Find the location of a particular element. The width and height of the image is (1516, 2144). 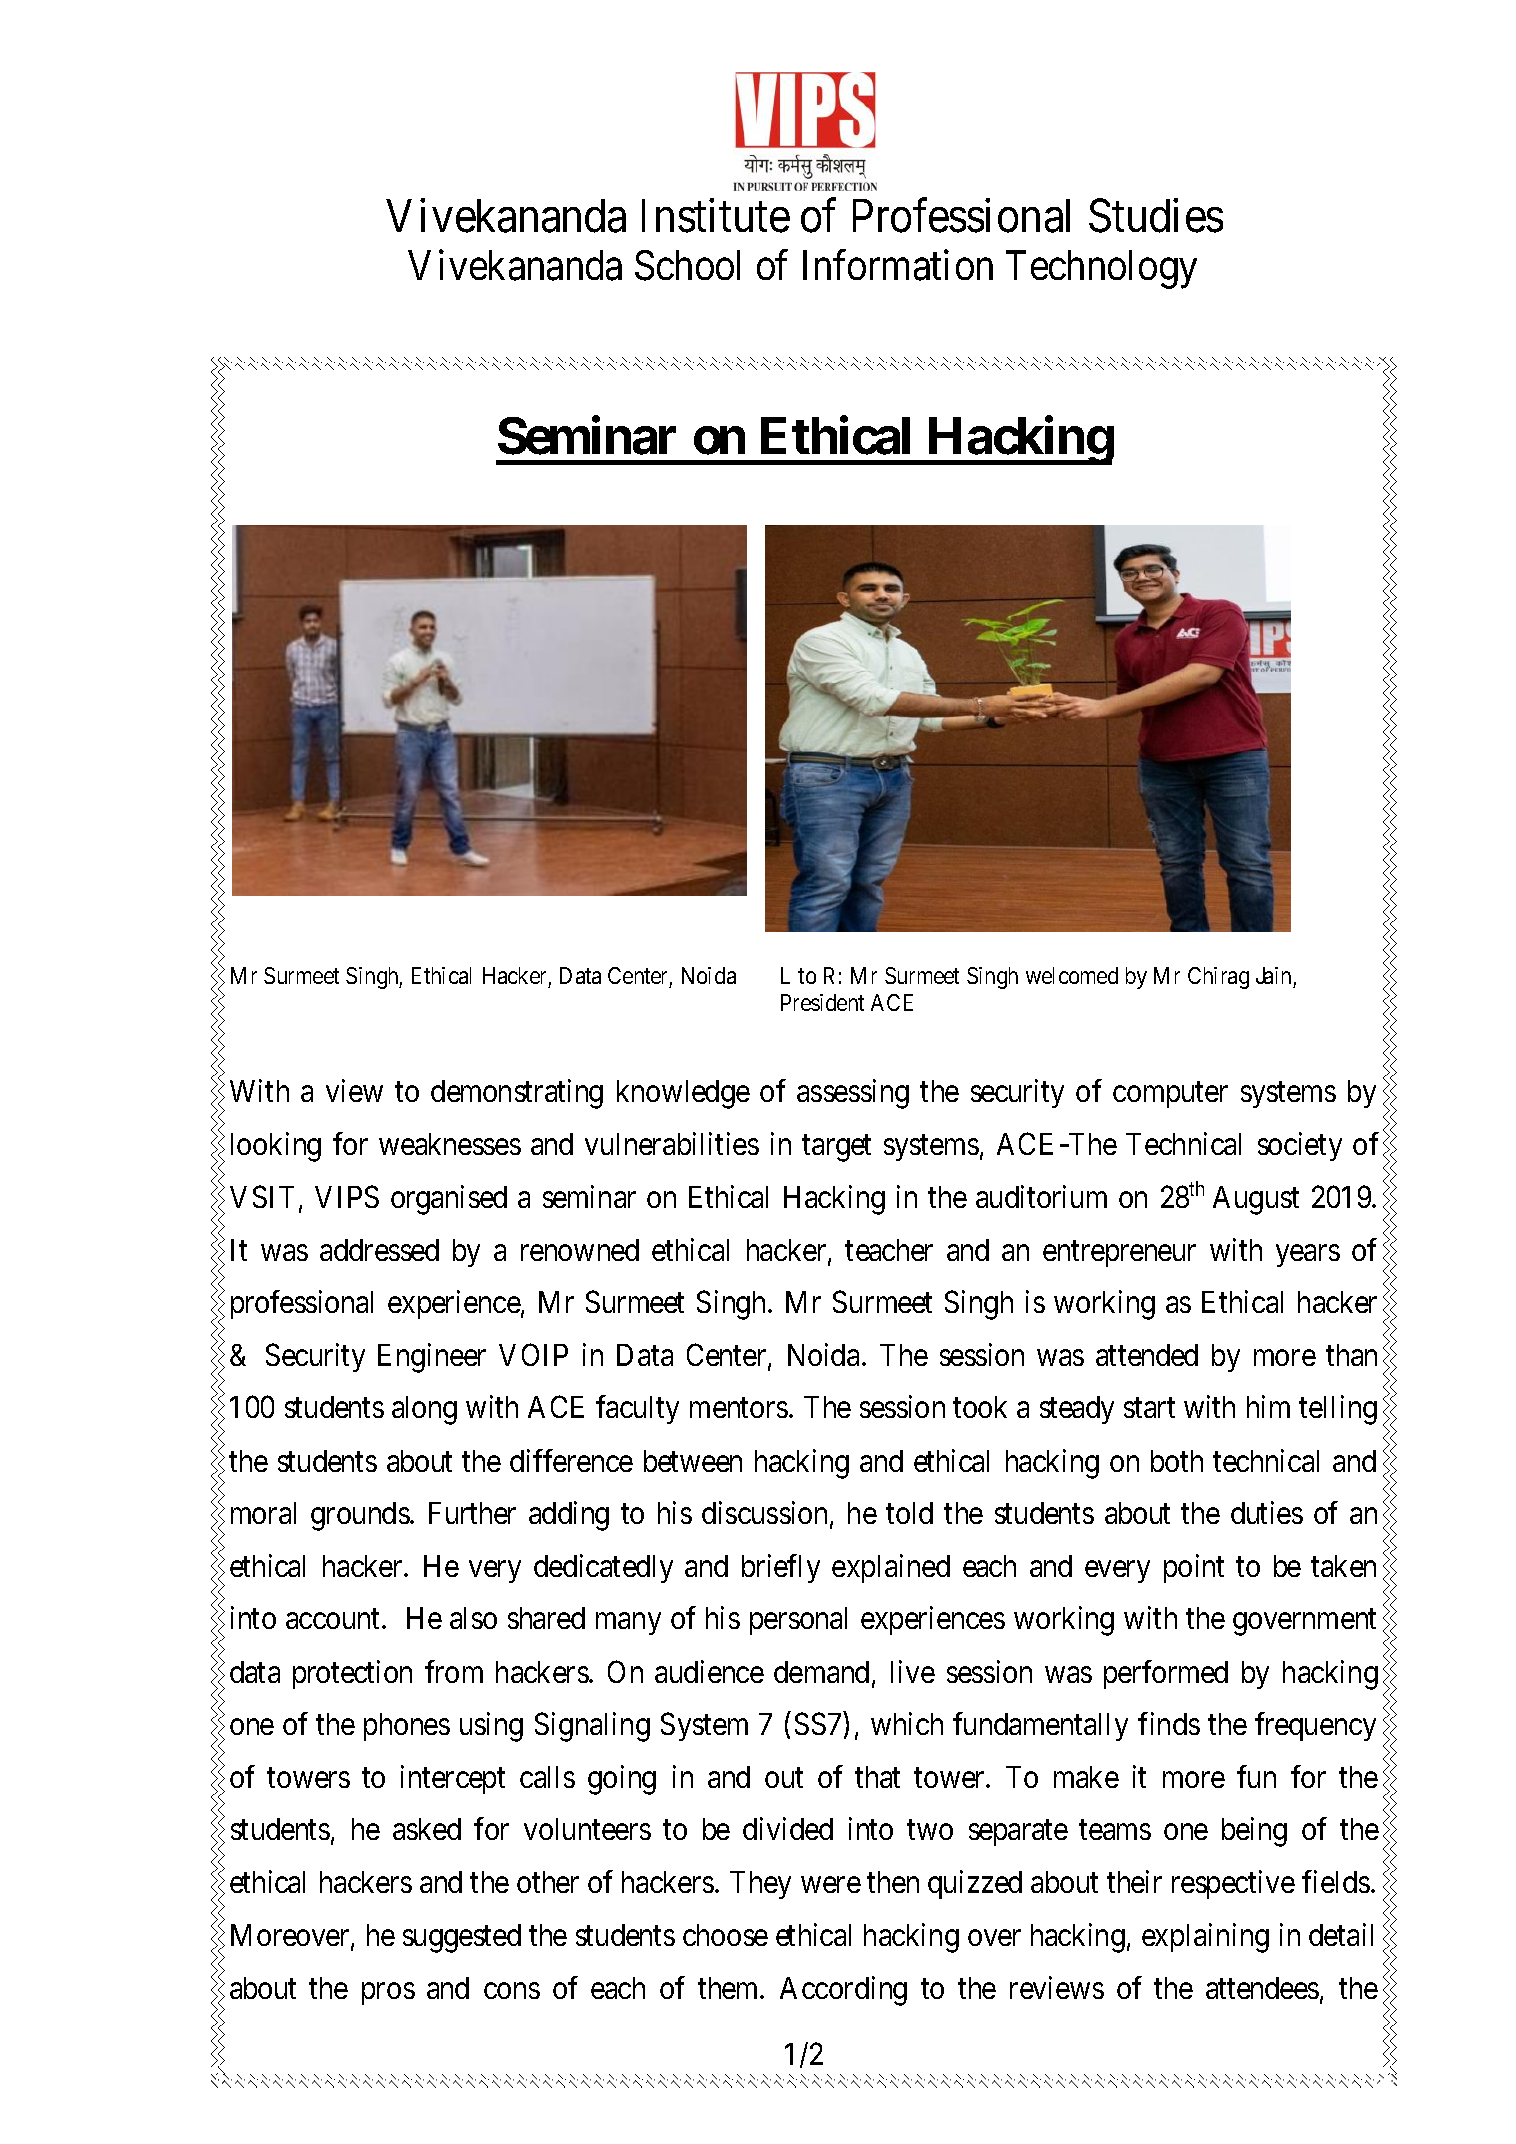

School is located at coordinates (687, 265).
